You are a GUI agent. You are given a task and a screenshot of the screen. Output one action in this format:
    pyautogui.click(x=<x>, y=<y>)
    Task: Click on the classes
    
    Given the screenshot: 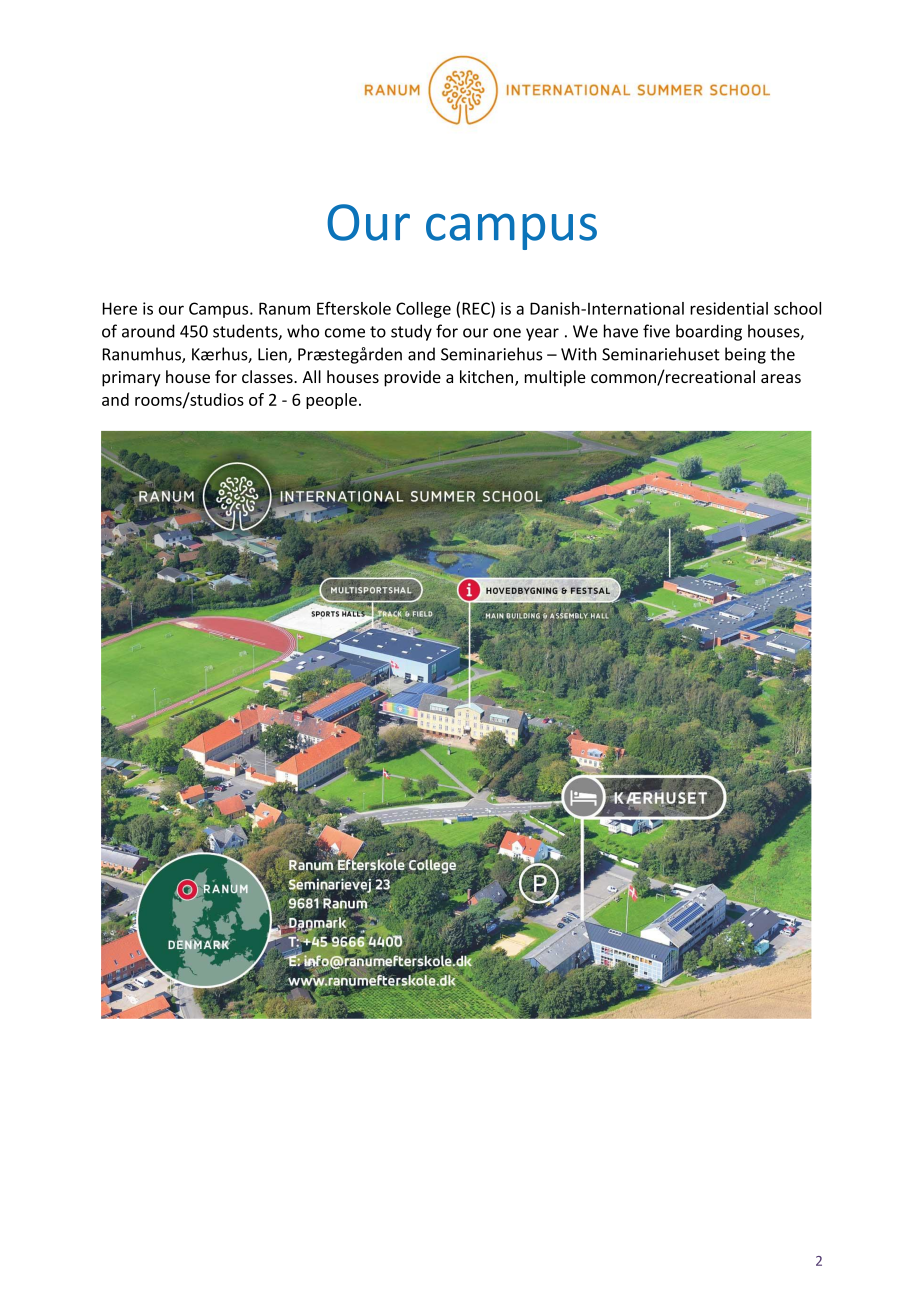 What is the action you would take?
    pyautogui.click(x=268, y=376)
